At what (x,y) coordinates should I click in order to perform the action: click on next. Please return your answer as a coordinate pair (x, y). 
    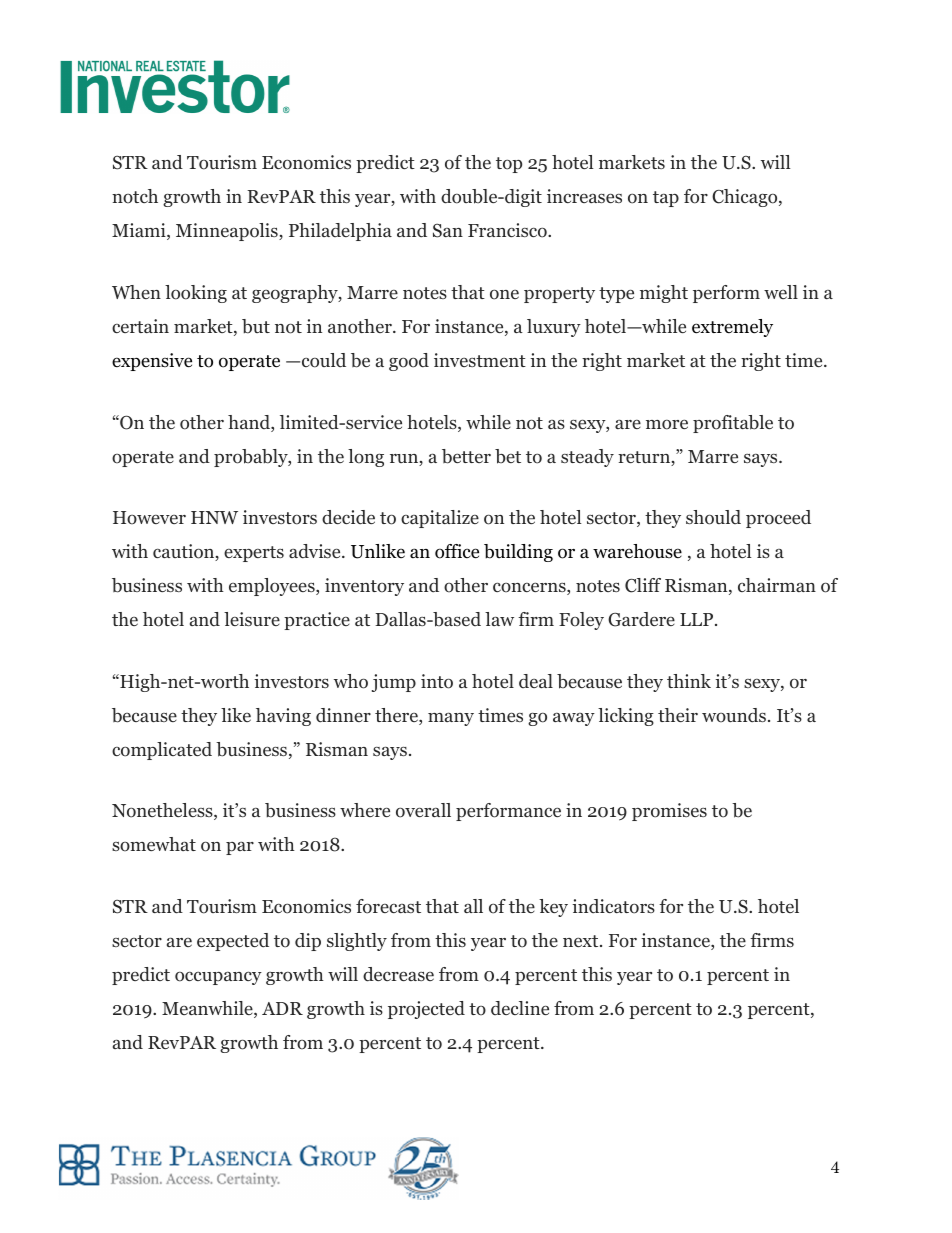
    Looking at the image, I should click on (582, 941).
